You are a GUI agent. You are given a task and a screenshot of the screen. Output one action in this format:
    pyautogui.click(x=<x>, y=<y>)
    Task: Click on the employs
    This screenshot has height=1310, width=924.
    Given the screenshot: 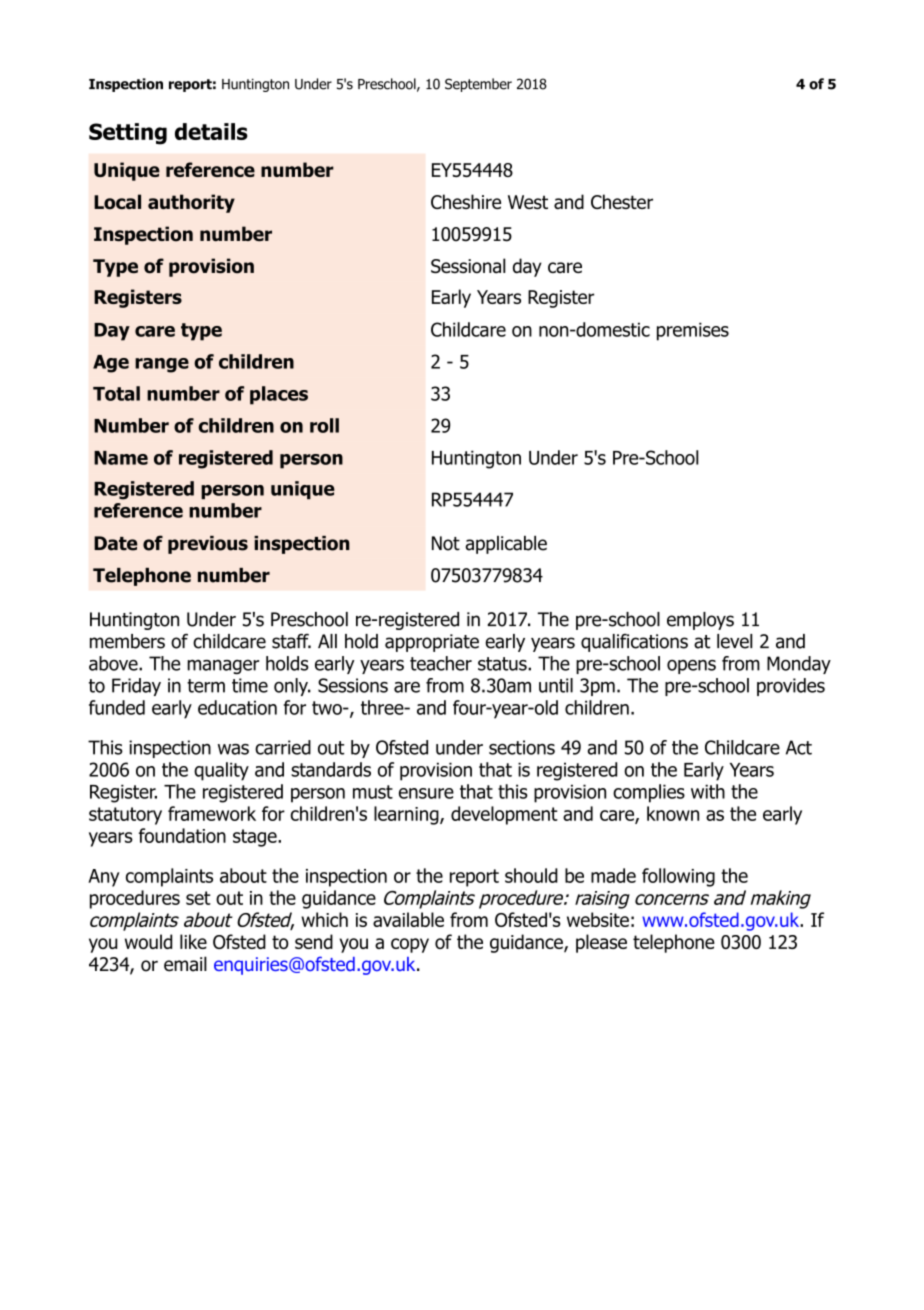 What is the action you would take?
    pyautogui.click(x=700, y=621)
